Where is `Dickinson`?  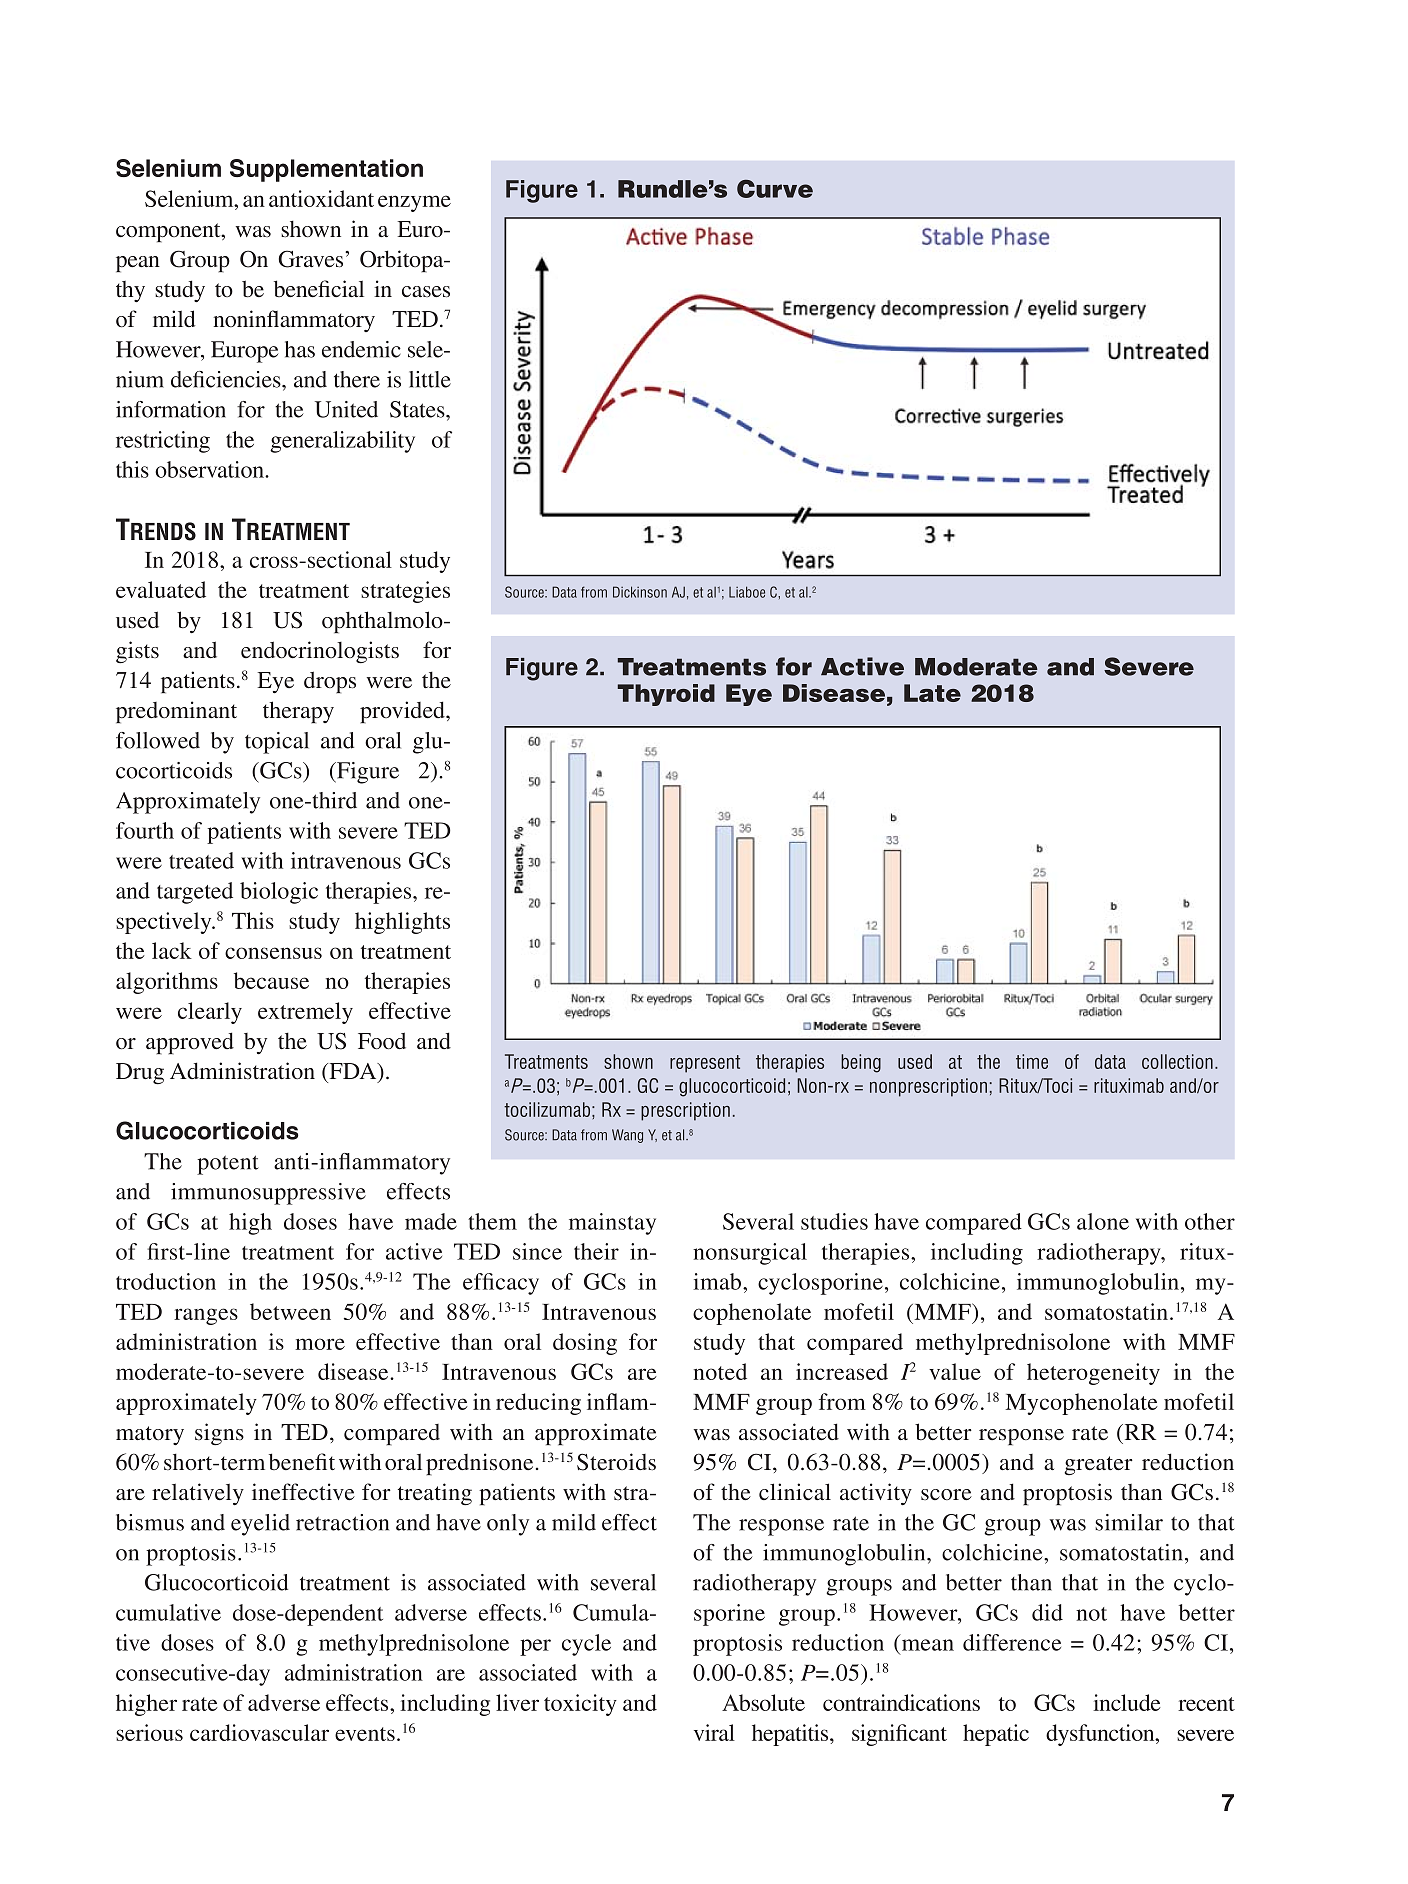 Dickinson is located at coordinates (640, 592).
